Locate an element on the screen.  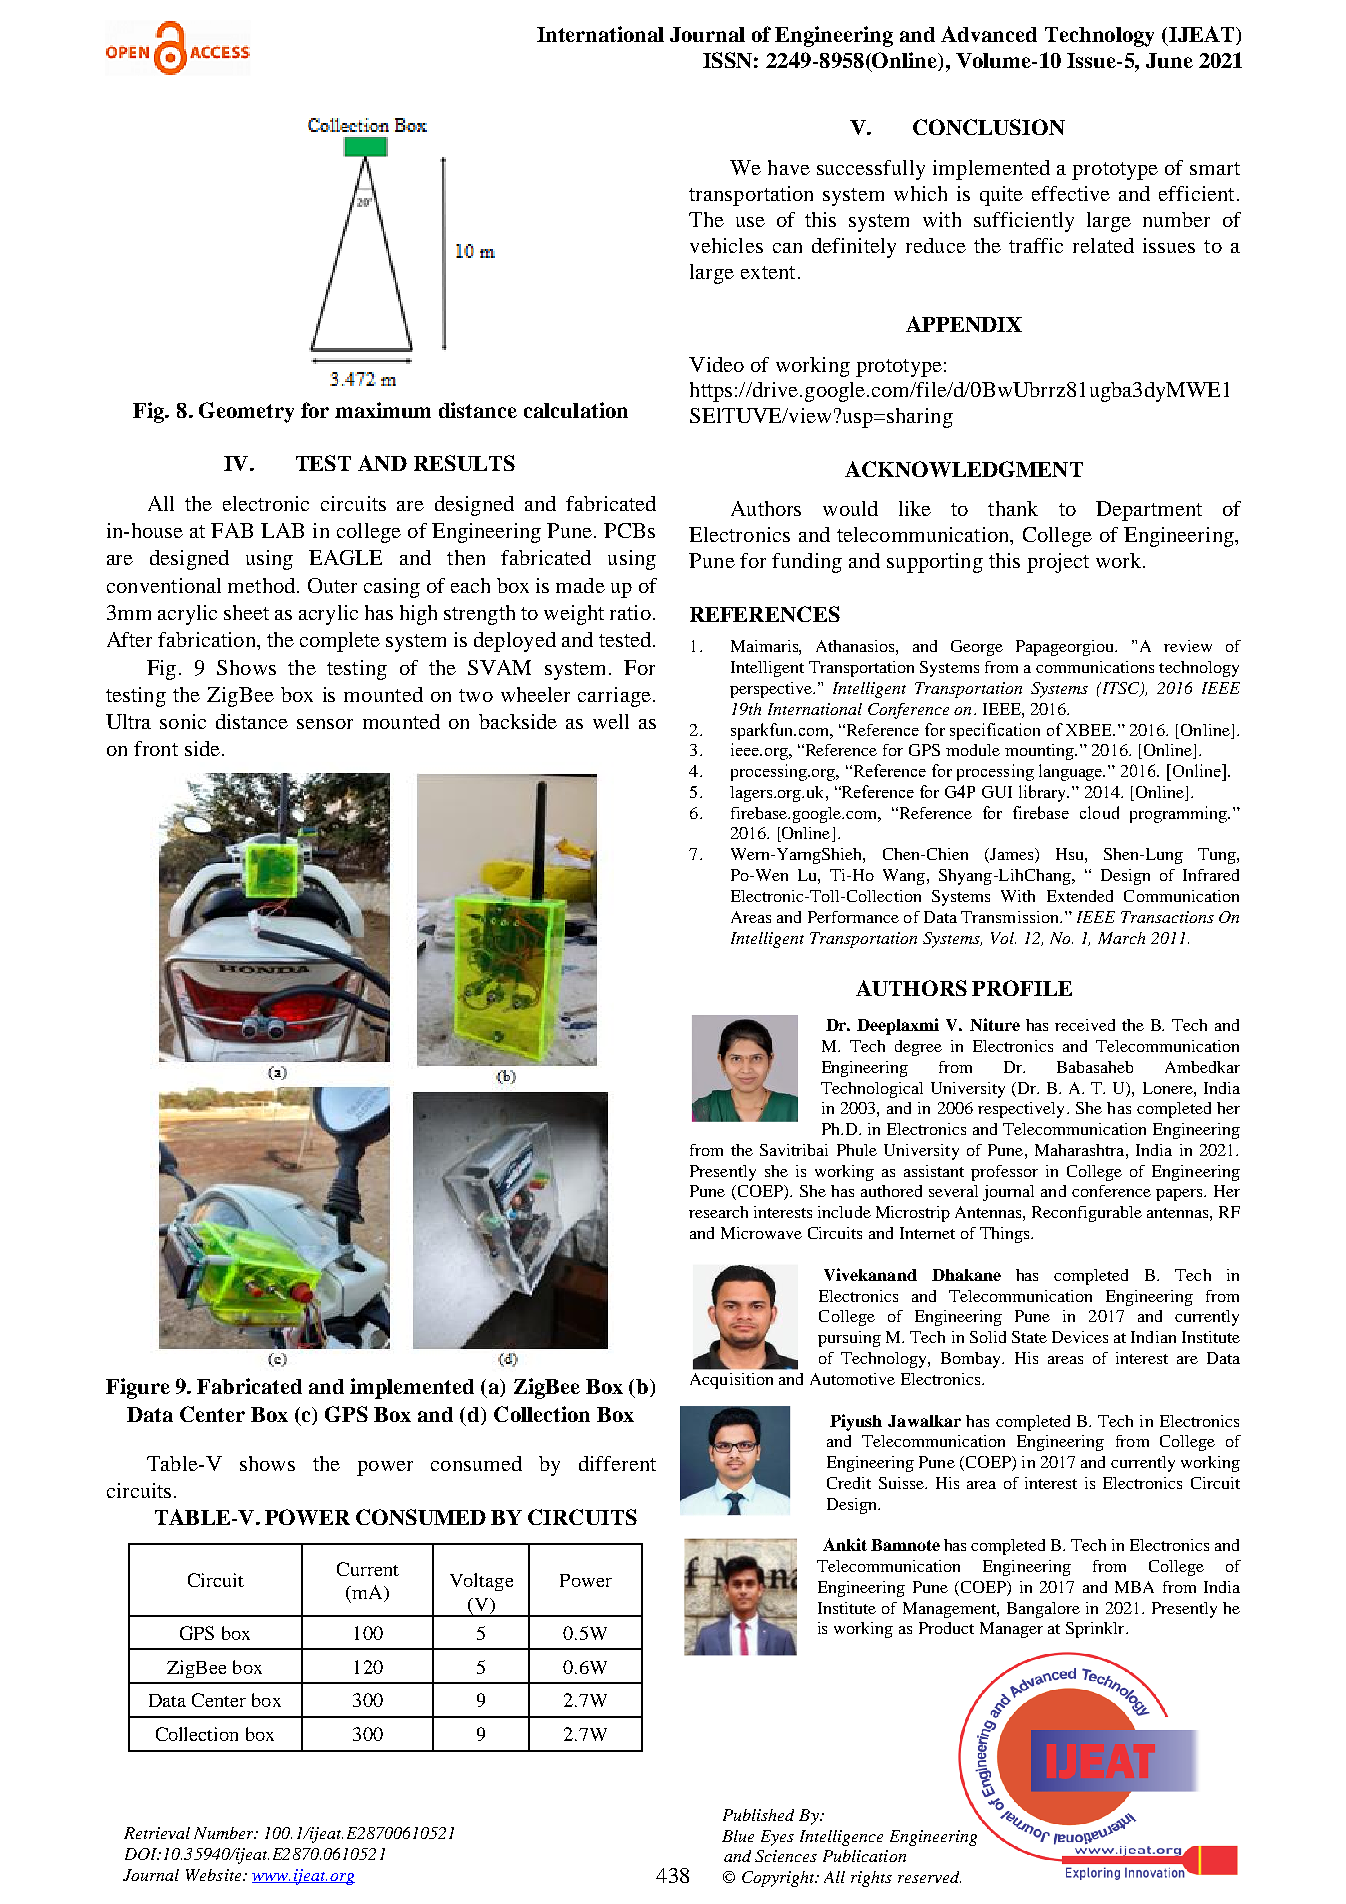
research is located at coordinates (718, 1212).
